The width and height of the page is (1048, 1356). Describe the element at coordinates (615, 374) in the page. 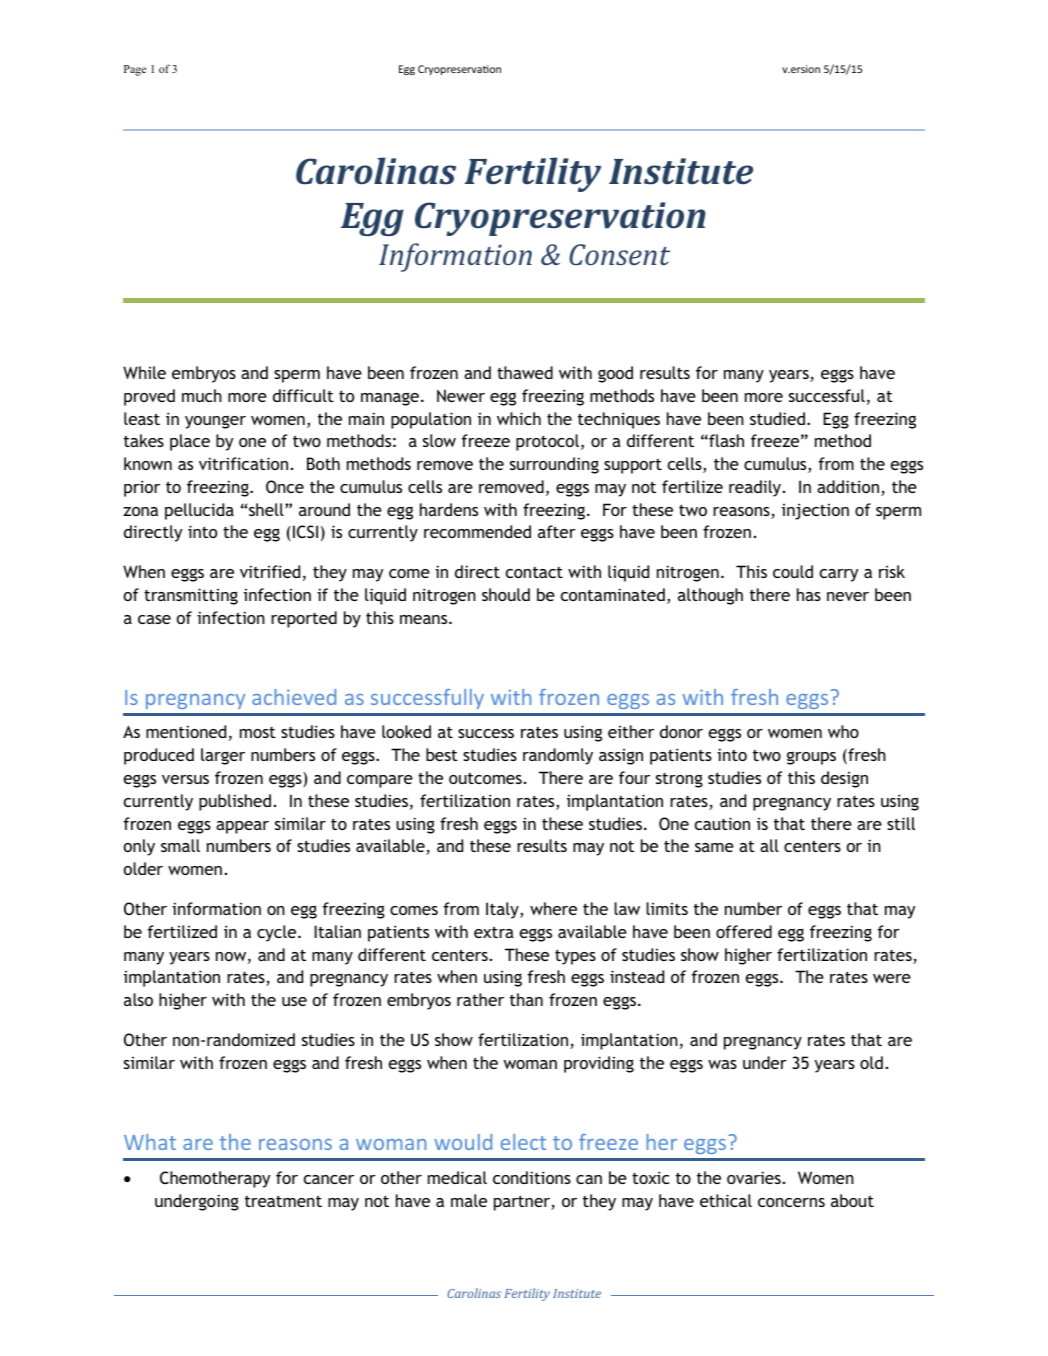

I see `good` at that location.
